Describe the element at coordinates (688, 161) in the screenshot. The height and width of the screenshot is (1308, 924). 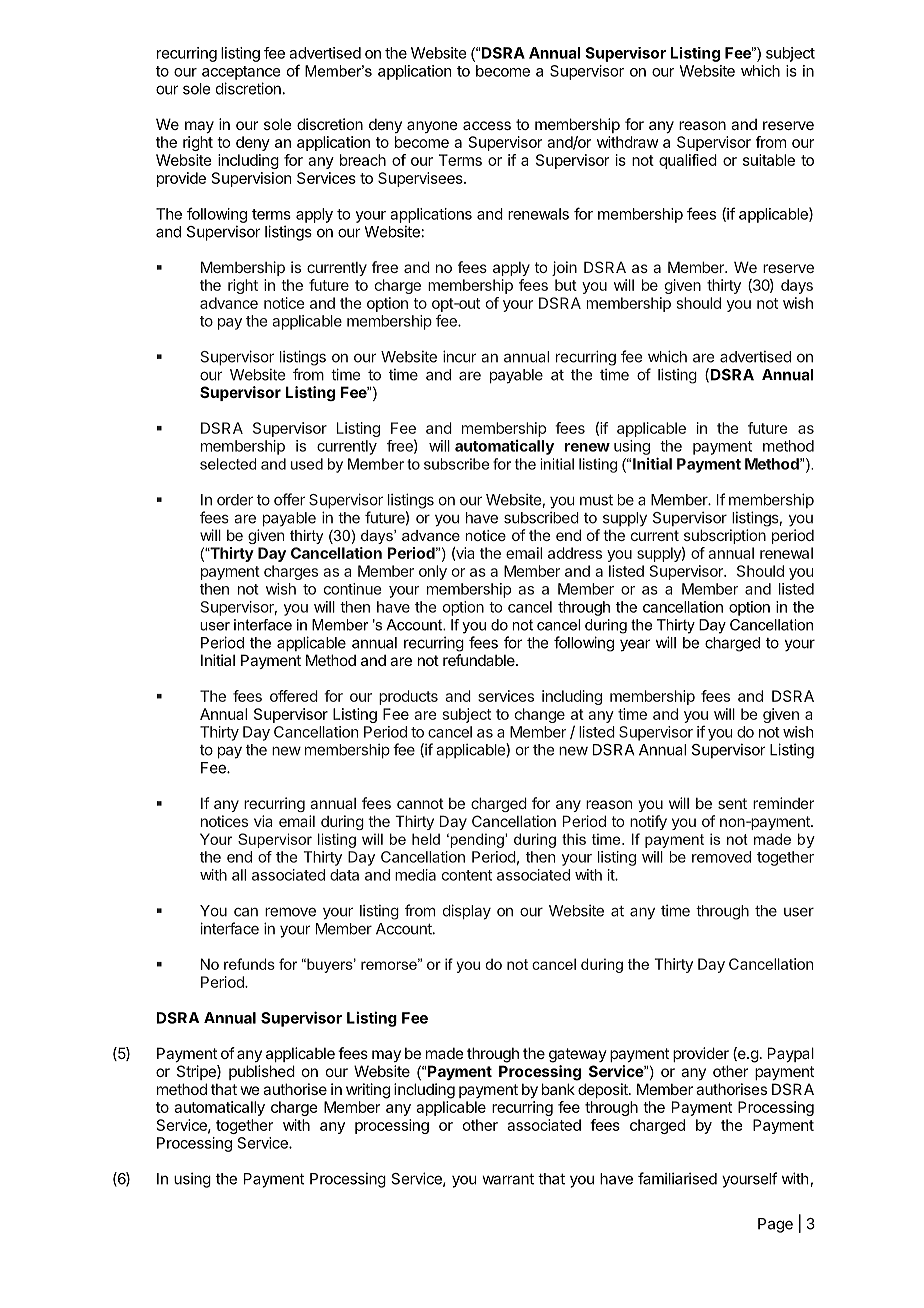
I see `qualified` at that location.
